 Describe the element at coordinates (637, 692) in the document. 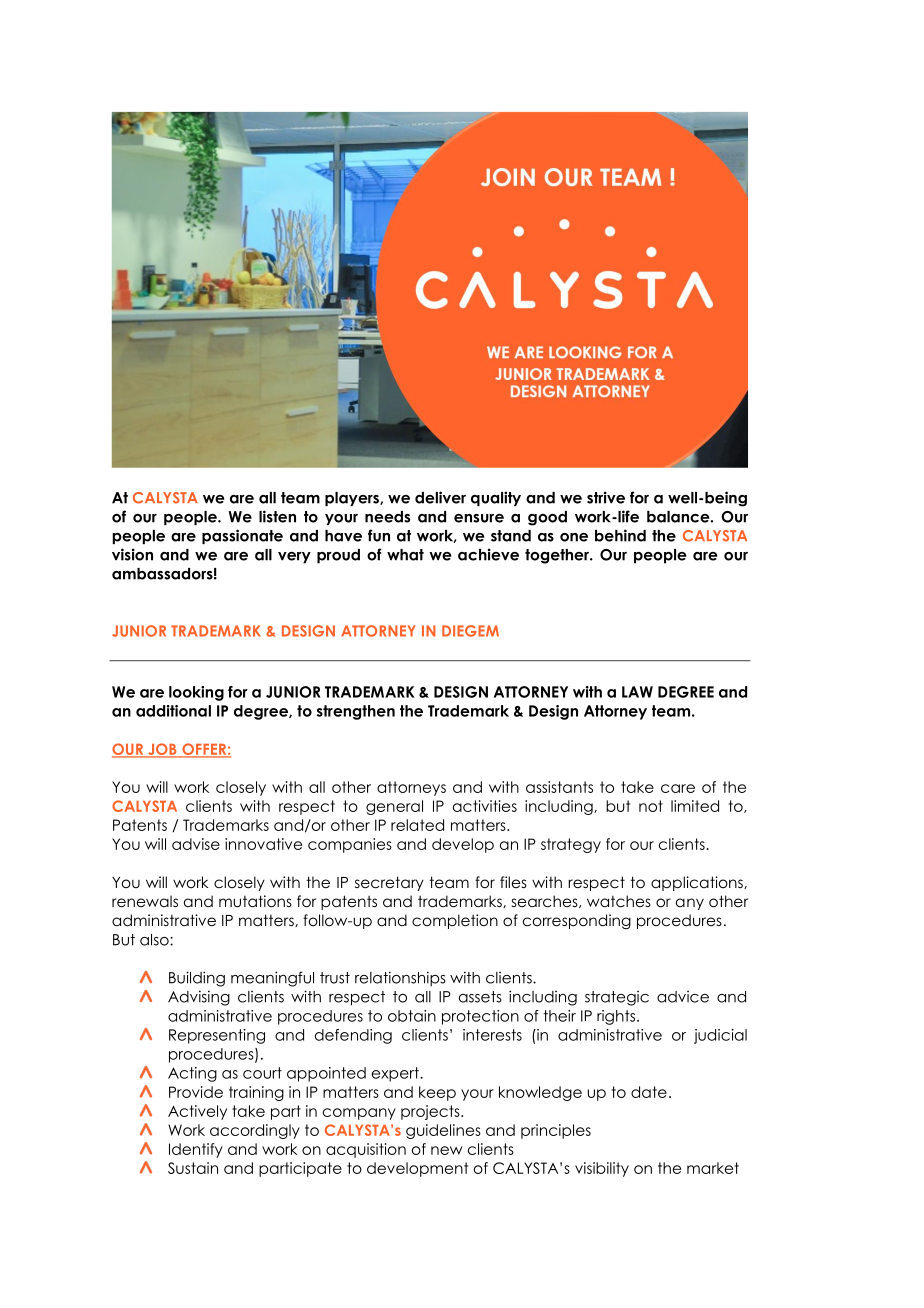

I see `LAW` at that location.
